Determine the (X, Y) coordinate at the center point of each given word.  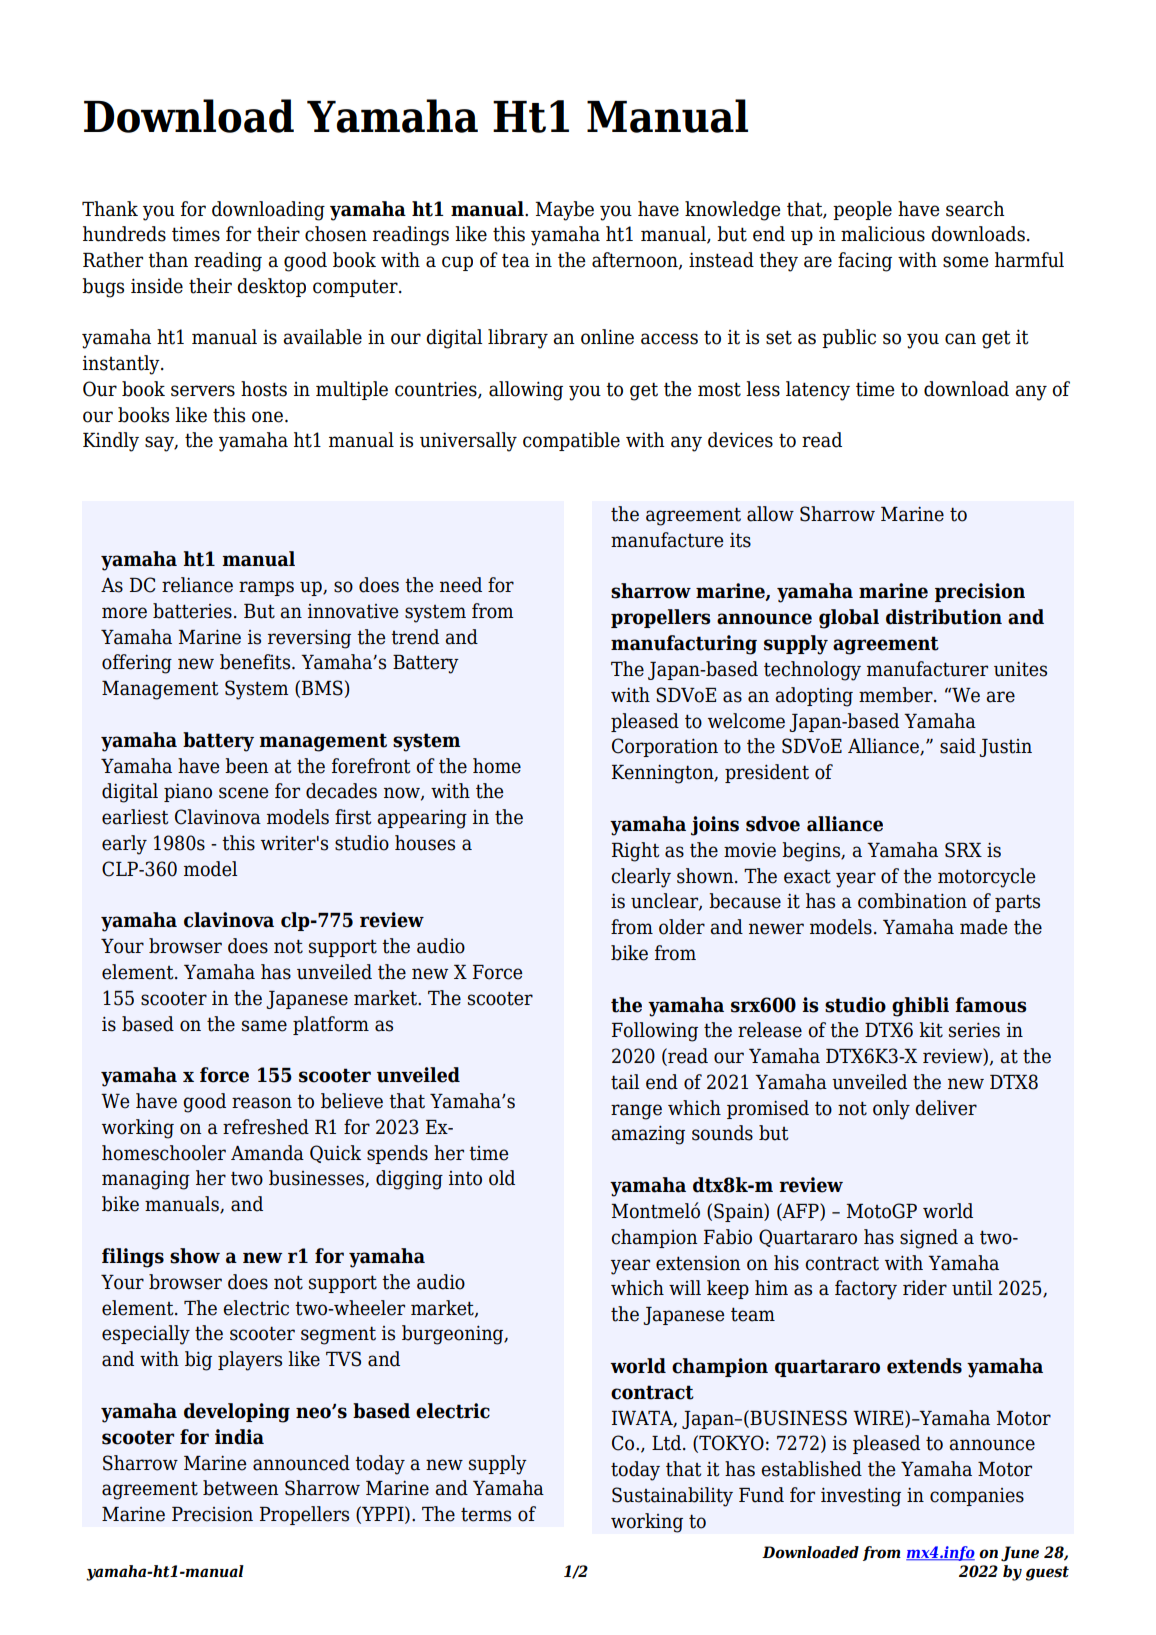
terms (486, 1514)
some (966, 262)
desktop (271, 287)
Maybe (564, 211)
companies (977, 1497)
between (241, 1488)
